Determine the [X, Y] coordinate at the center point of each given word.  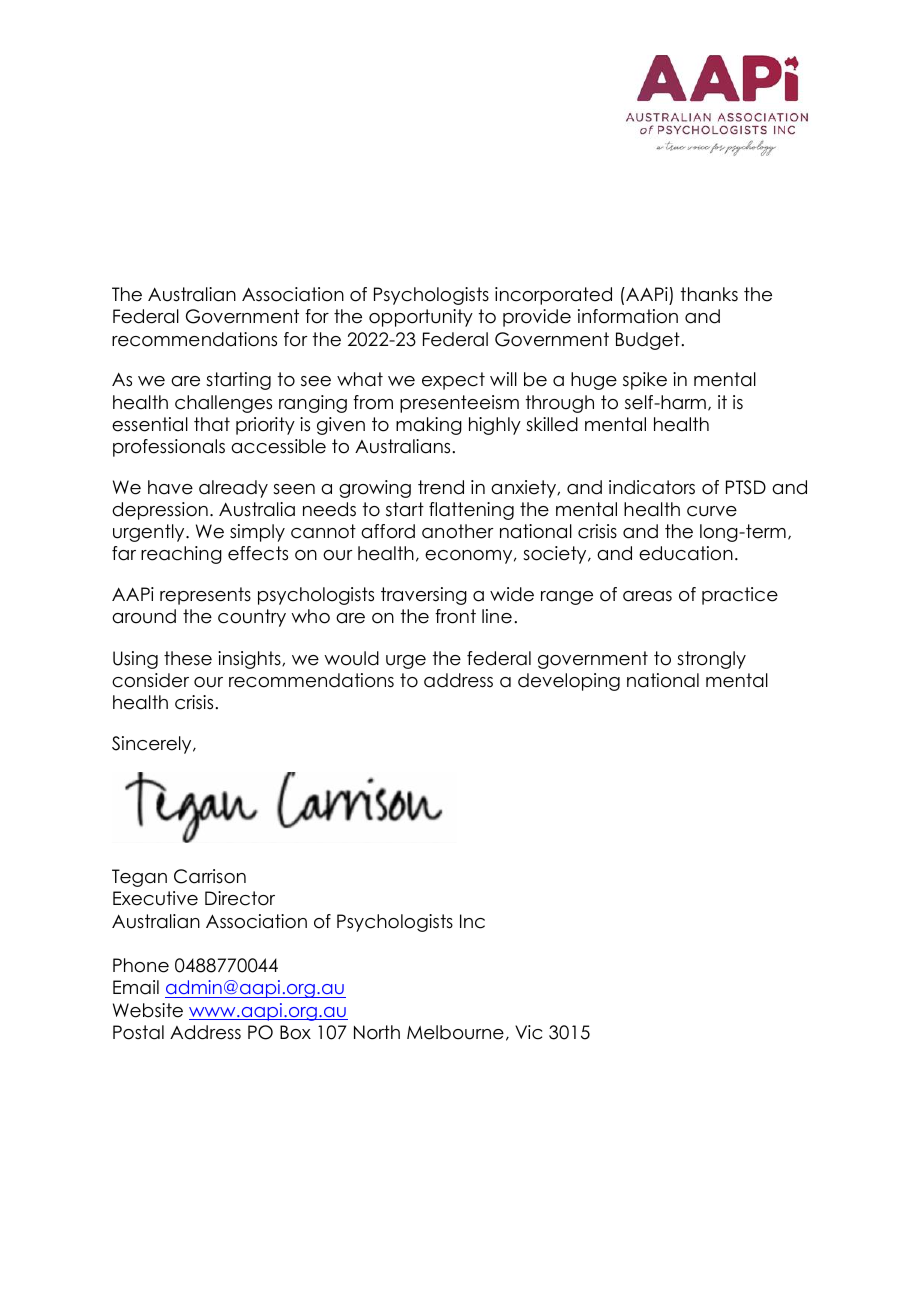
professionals [169, 448]
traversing [424, 596]
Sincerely [153, 745]
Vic [528, 1032]
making [429, 426]
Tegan [139, 878]
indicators [652, 487]
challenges [223, 404]
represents [205, 596]
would [351, 658]
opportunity [421, 318]
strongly [711, 660]
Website [148, 1010]
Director [240, 898]
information [628, 316]
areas [647, 596]
